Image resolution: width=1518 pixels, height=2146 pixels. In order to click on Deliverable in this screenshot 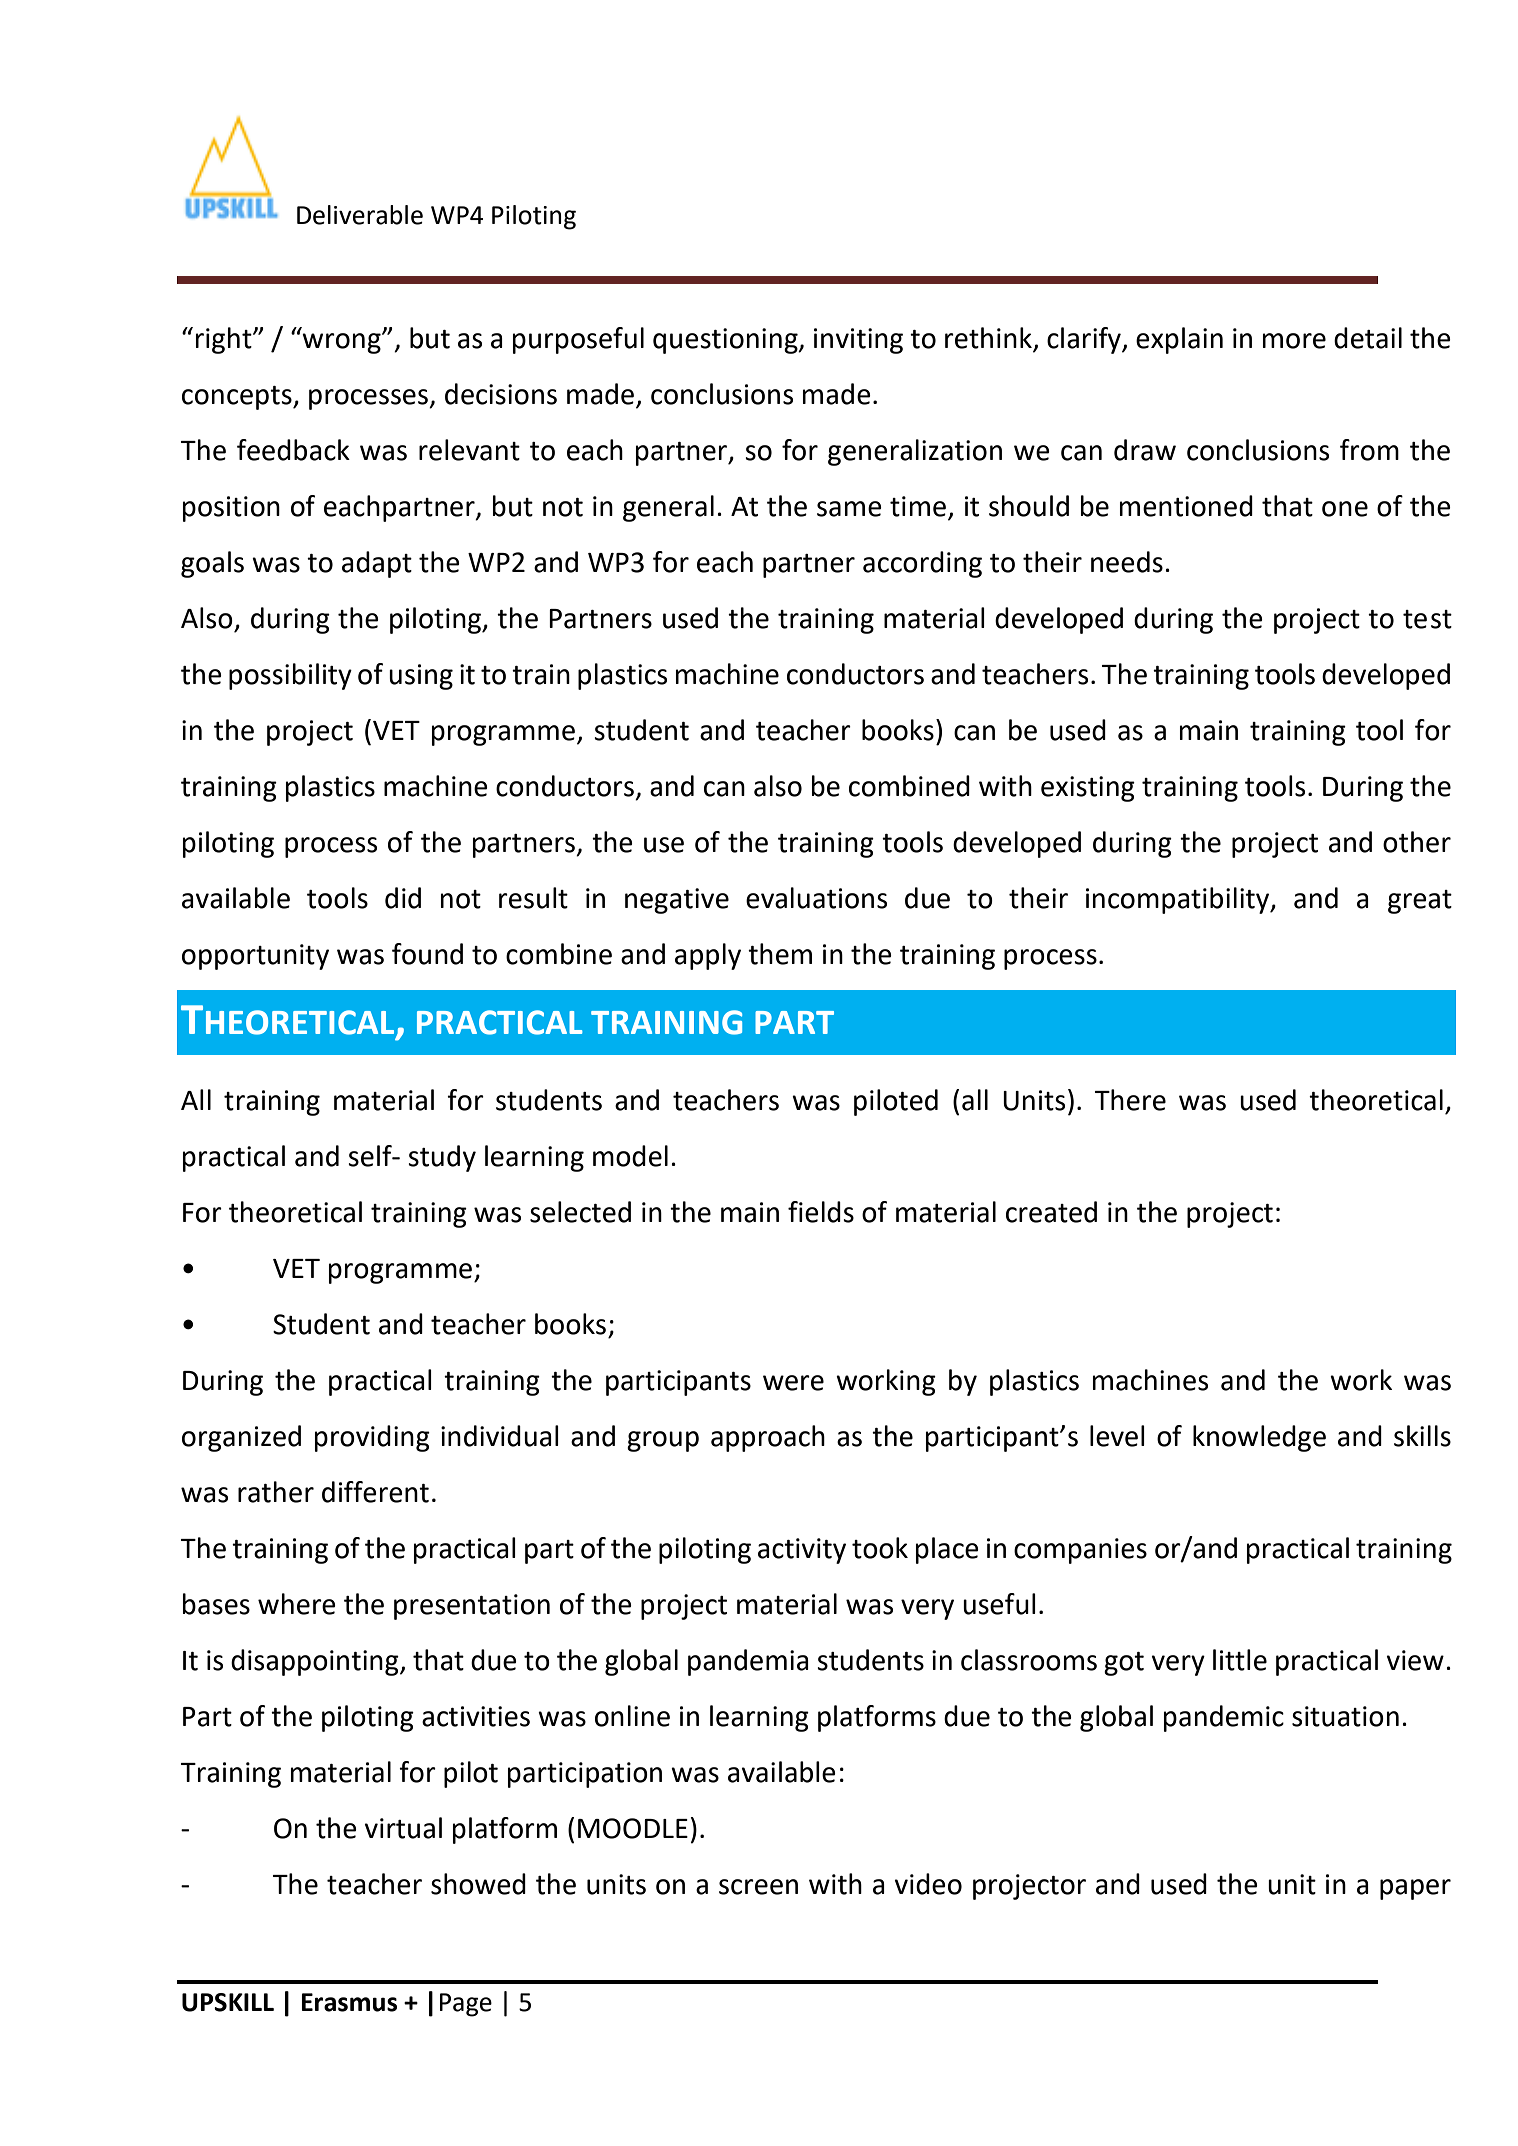, I will do `click(360, 215)`.
